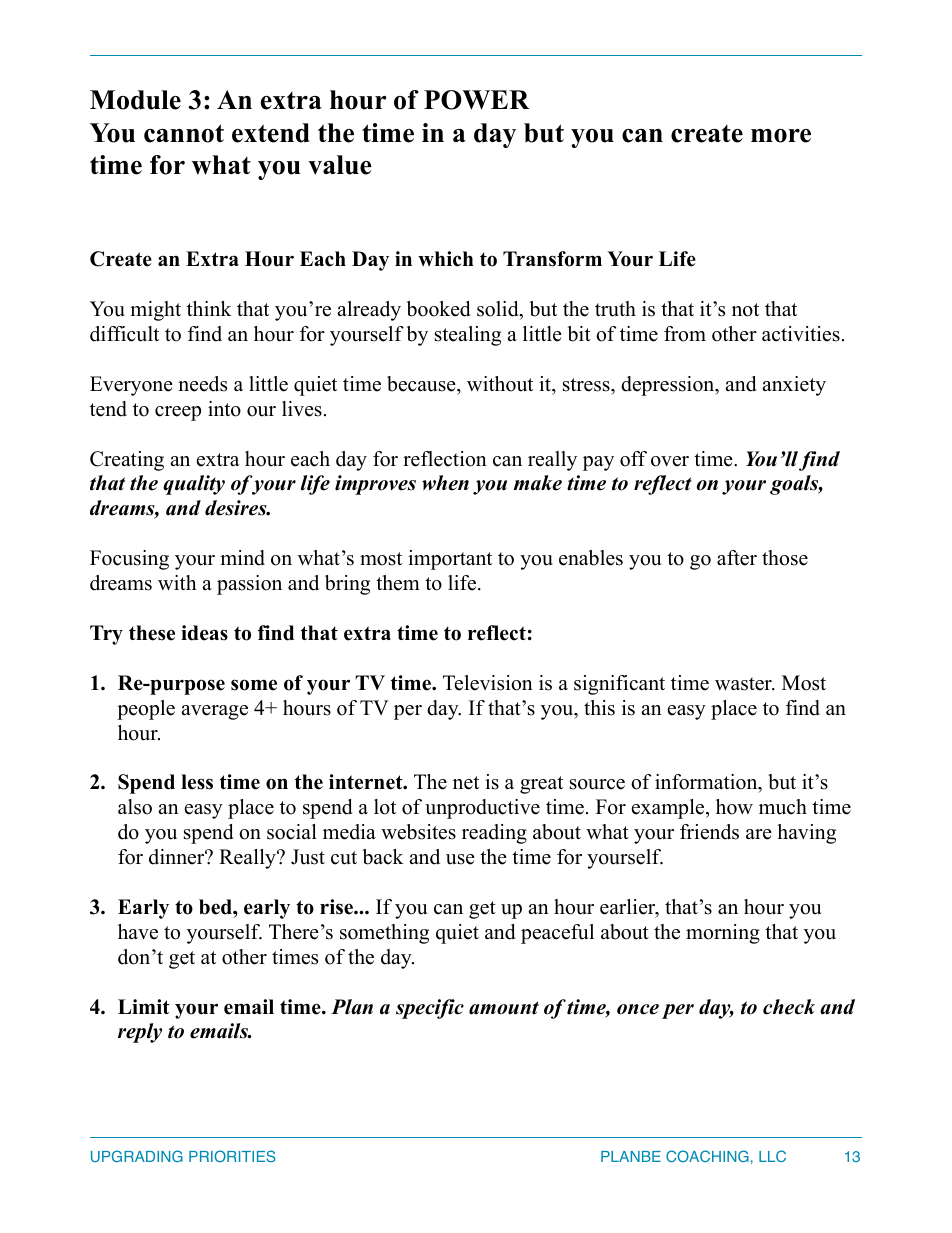 The width and height of the image is (952, 1233). I want to click on after, so click(737, 558).
